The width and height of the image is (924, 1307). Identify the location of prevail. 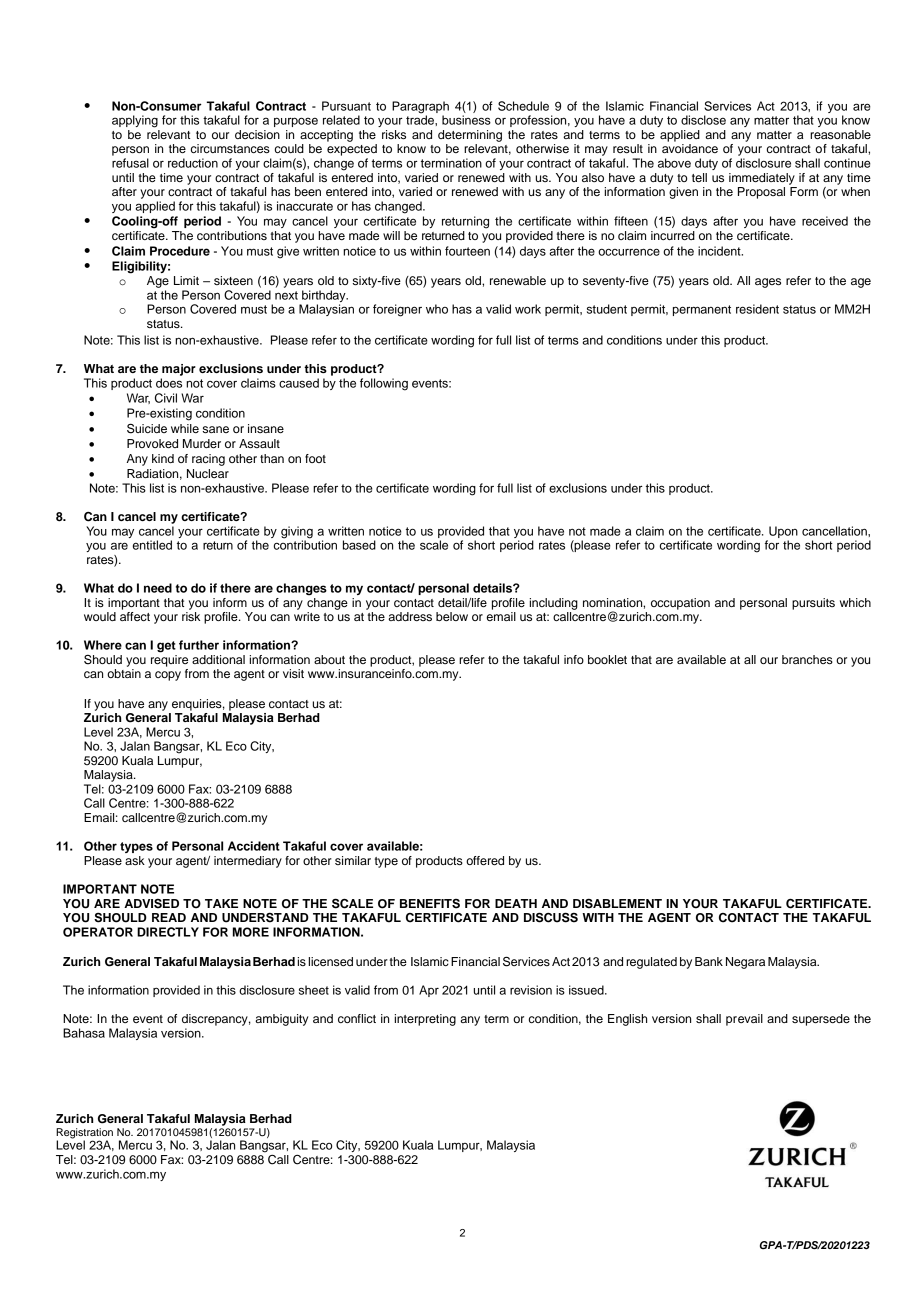
(744, 1020).
